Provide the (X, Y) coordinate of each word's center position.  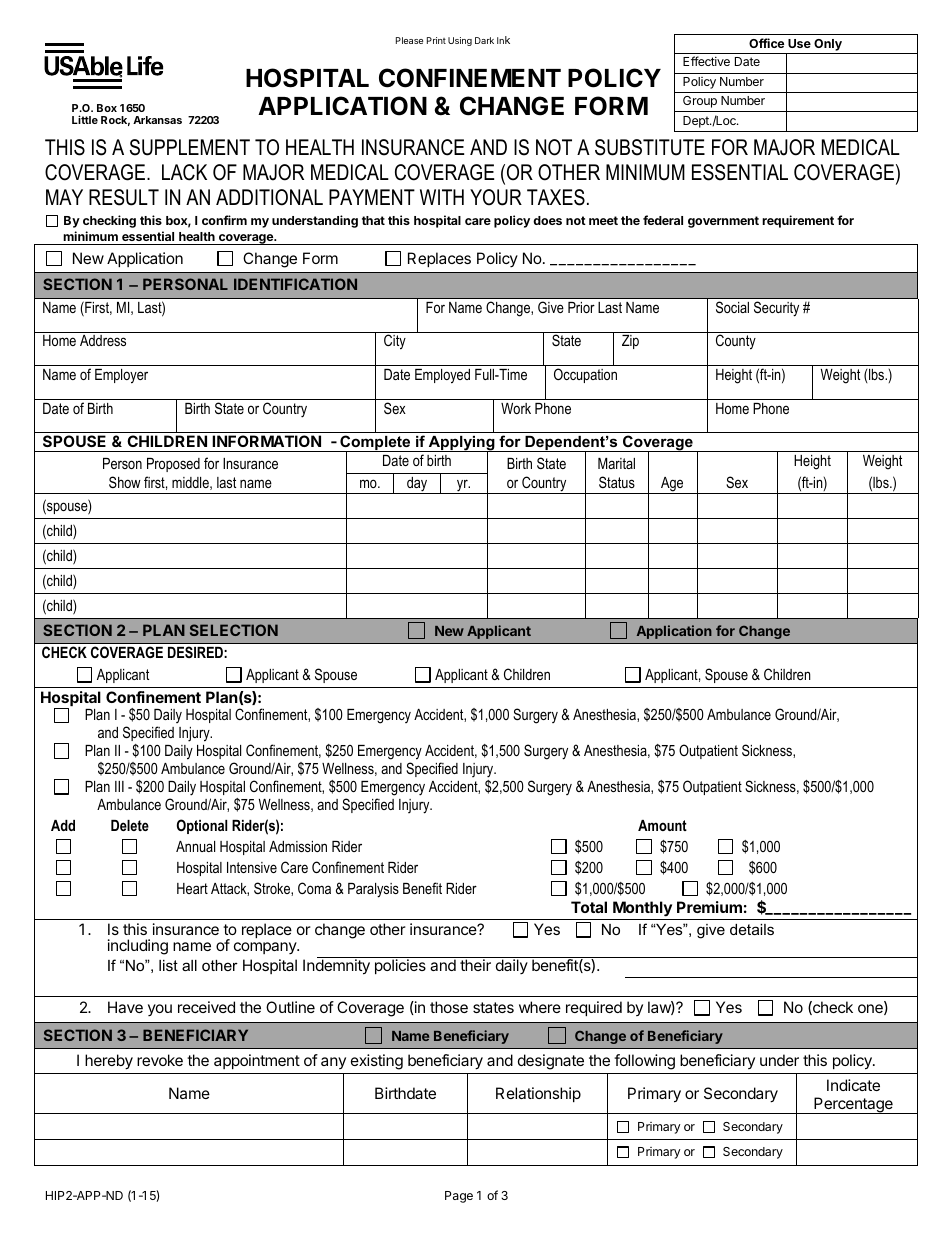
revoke (160, 1060)
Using (460, 41)
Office (766, 43)
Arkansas (157, 120)
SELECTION (234, 630)
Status (617, 482)
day (417, 485)
